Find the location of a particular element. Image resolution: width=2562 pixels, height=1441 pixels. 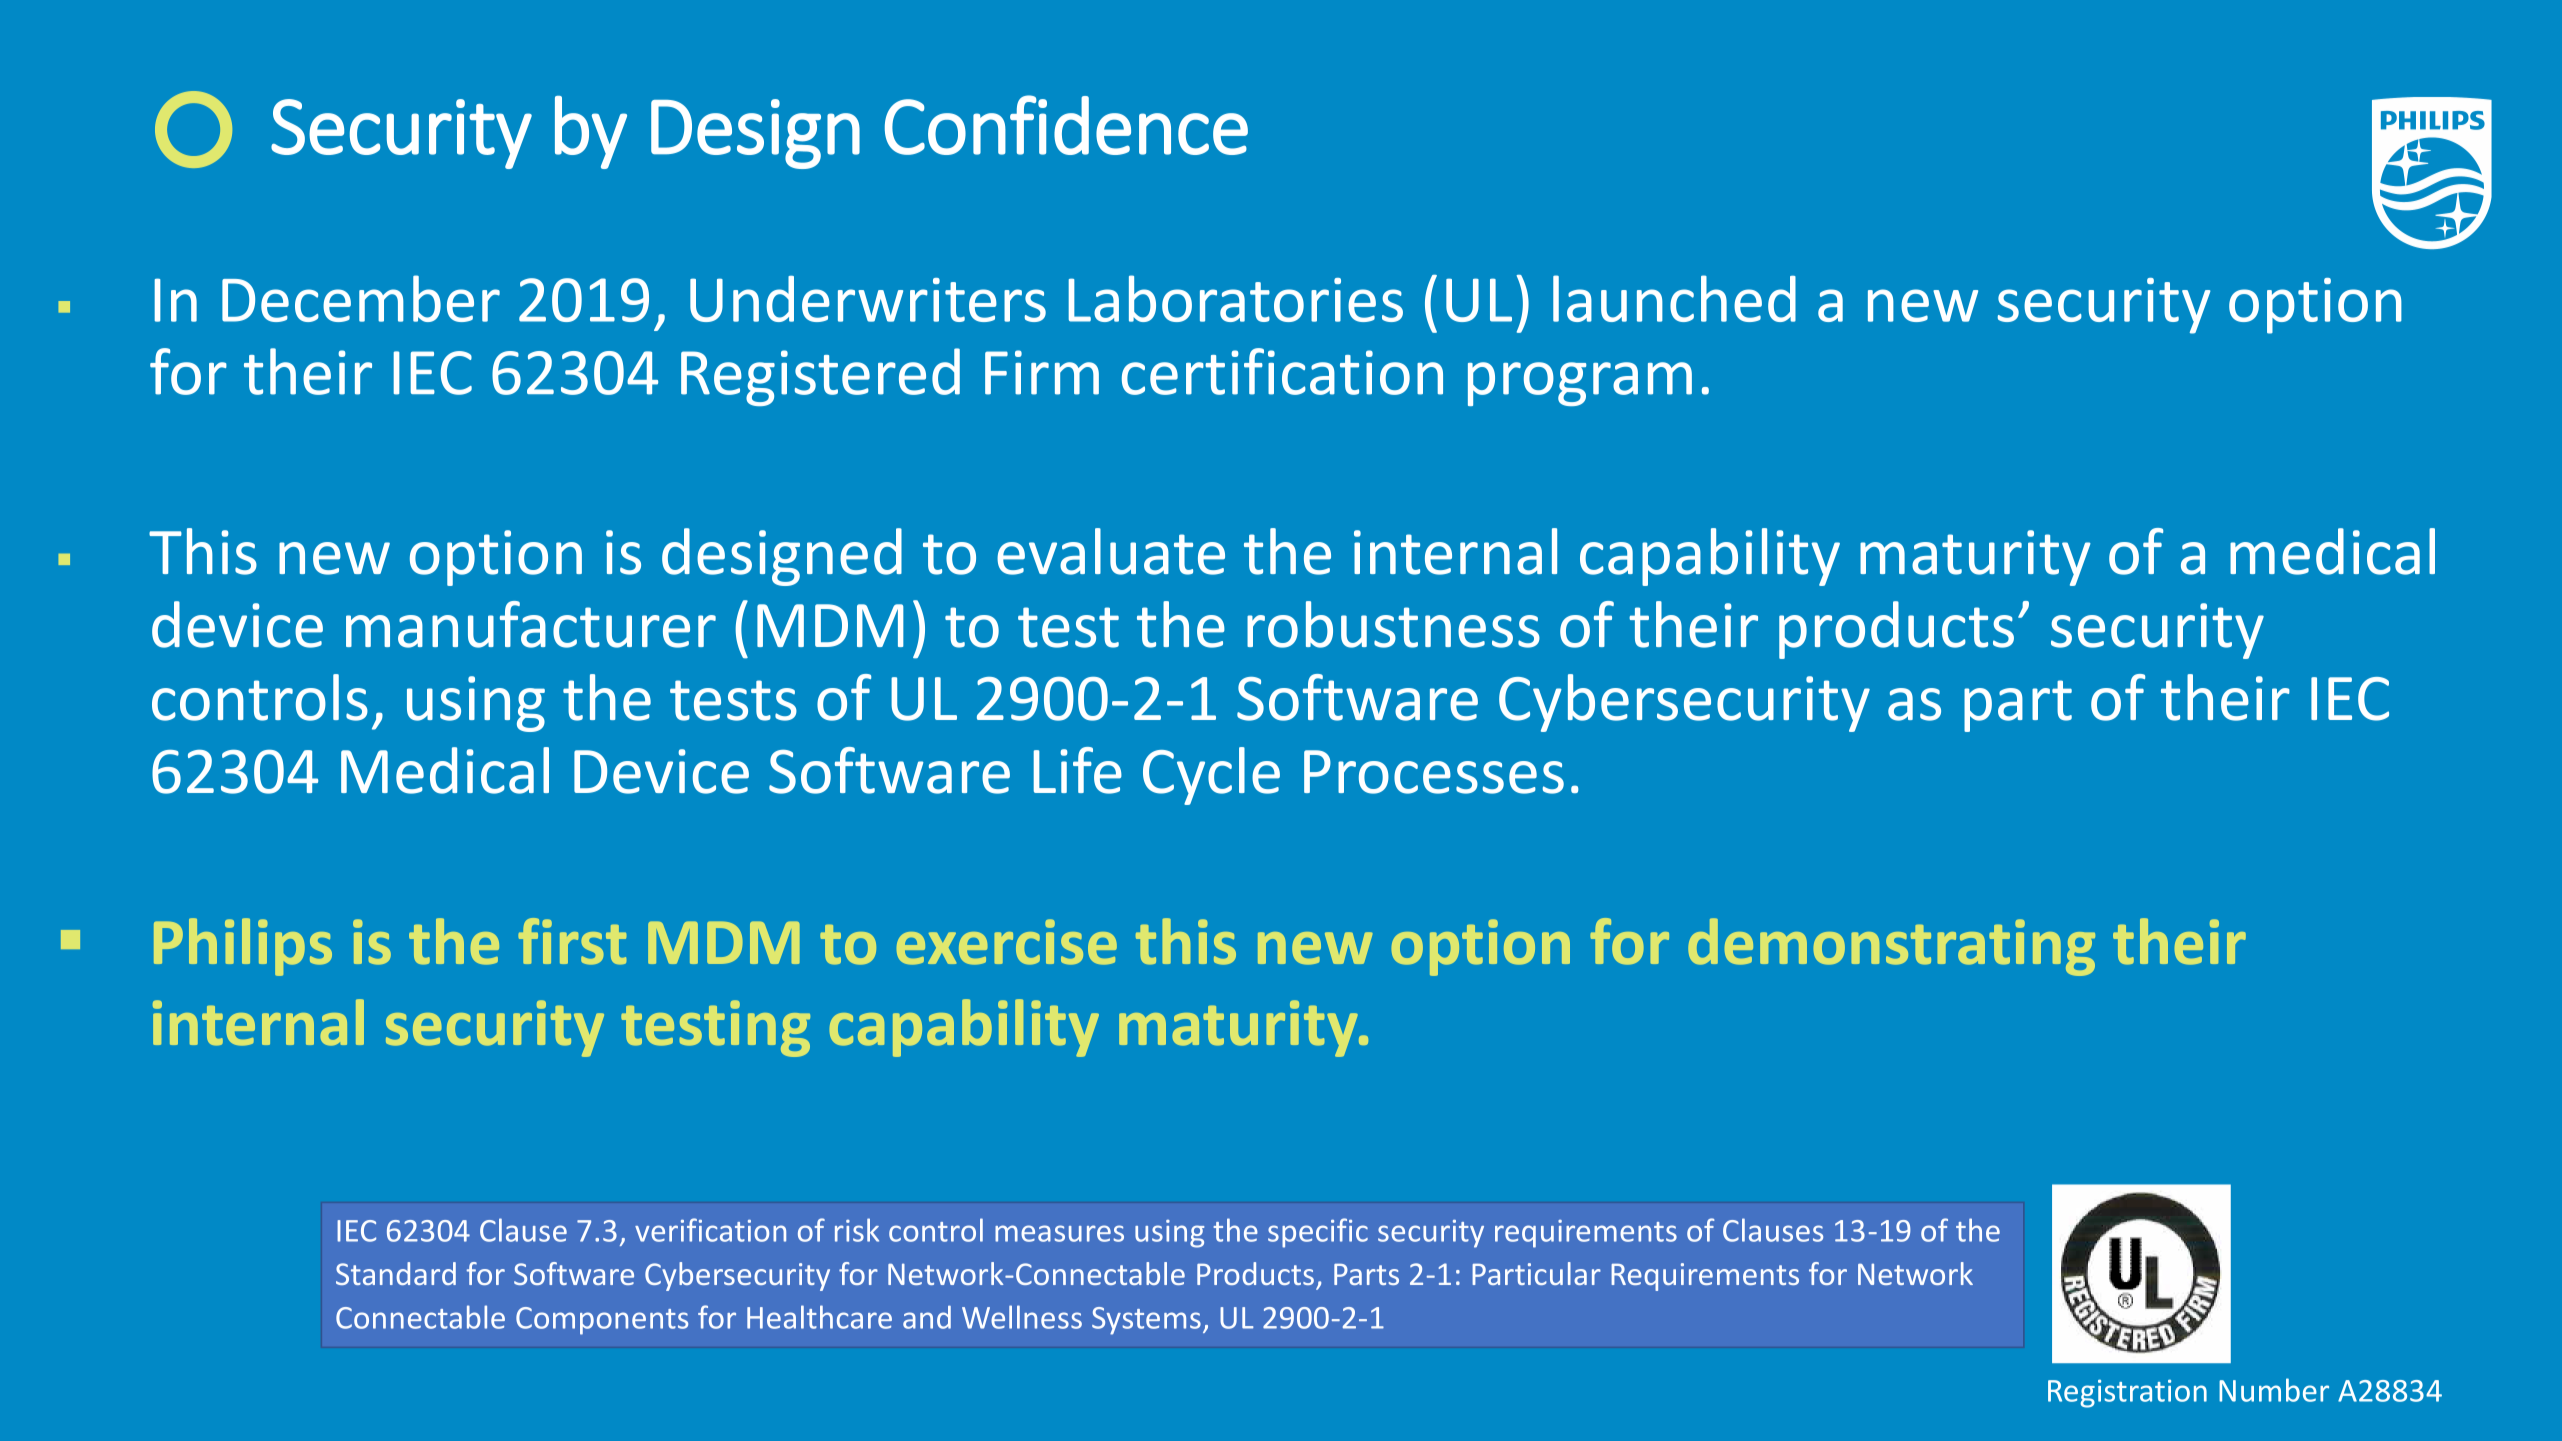

Registered is located at coordinates (820, 377).
